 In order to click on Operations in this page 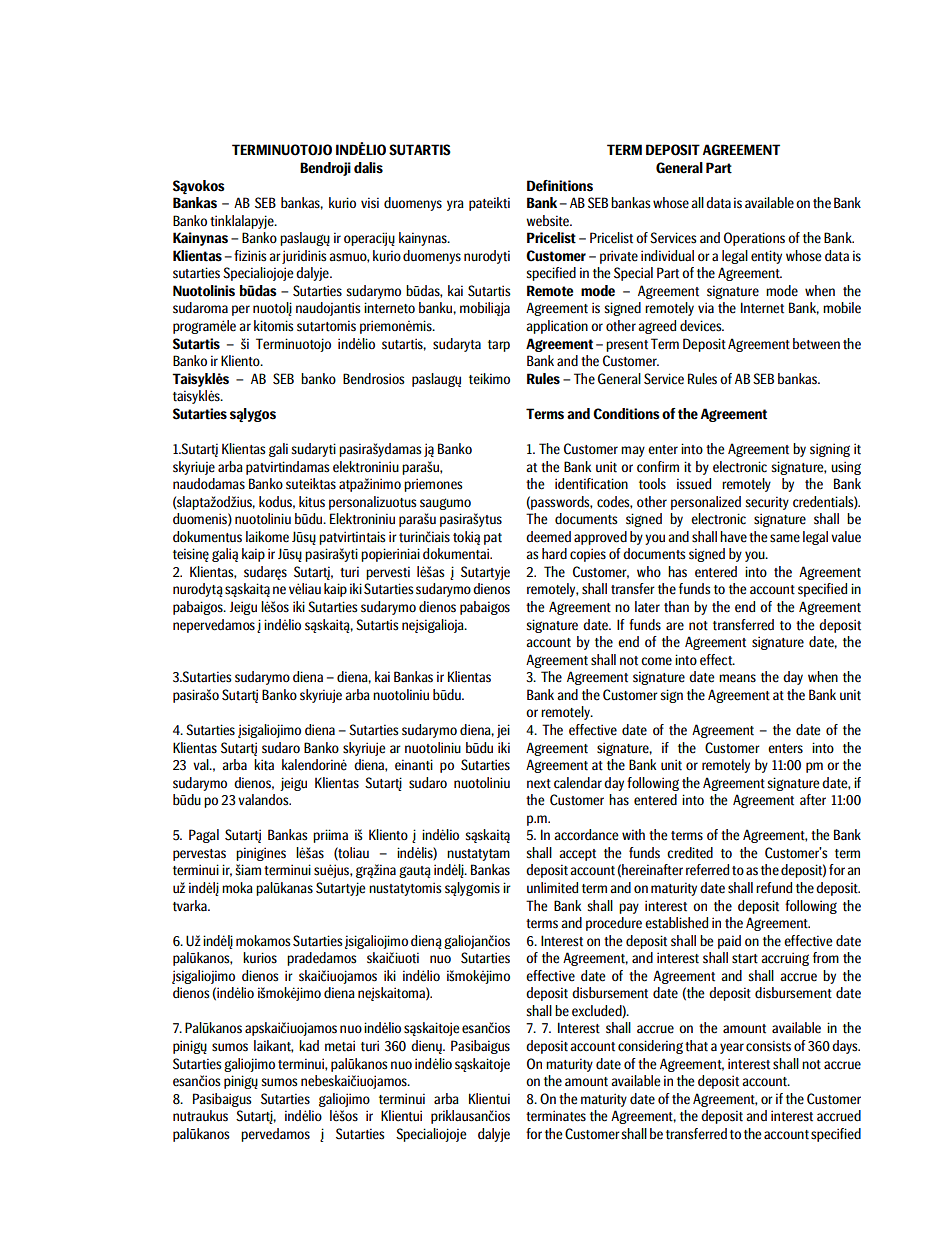, I will do `click(754, 239)`.
